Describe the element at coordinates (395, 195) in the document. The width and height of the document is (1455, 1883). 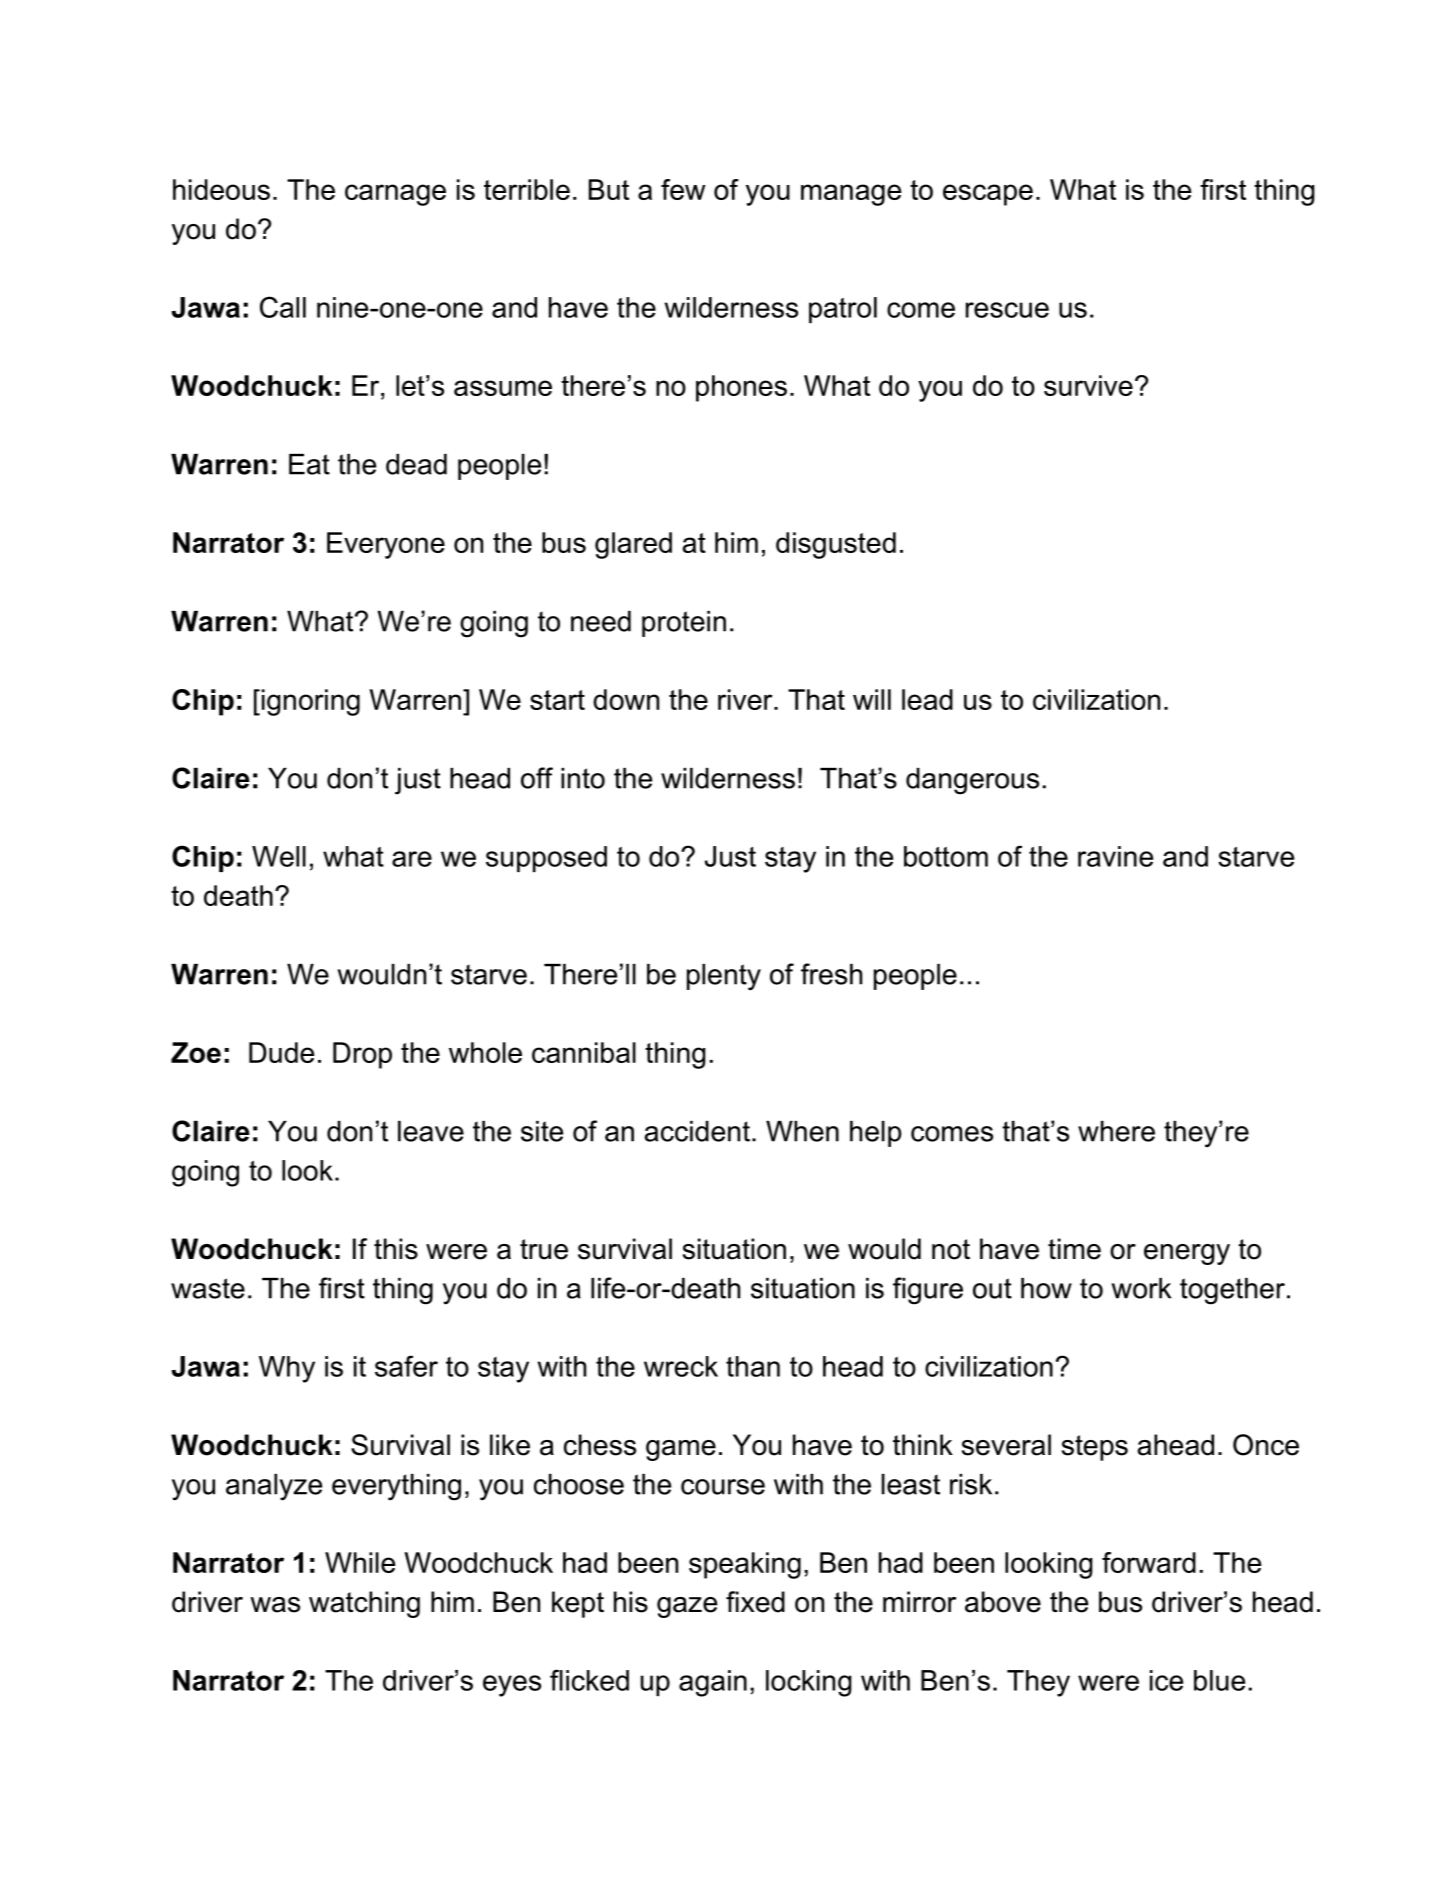
I see `carnage` at that location.
